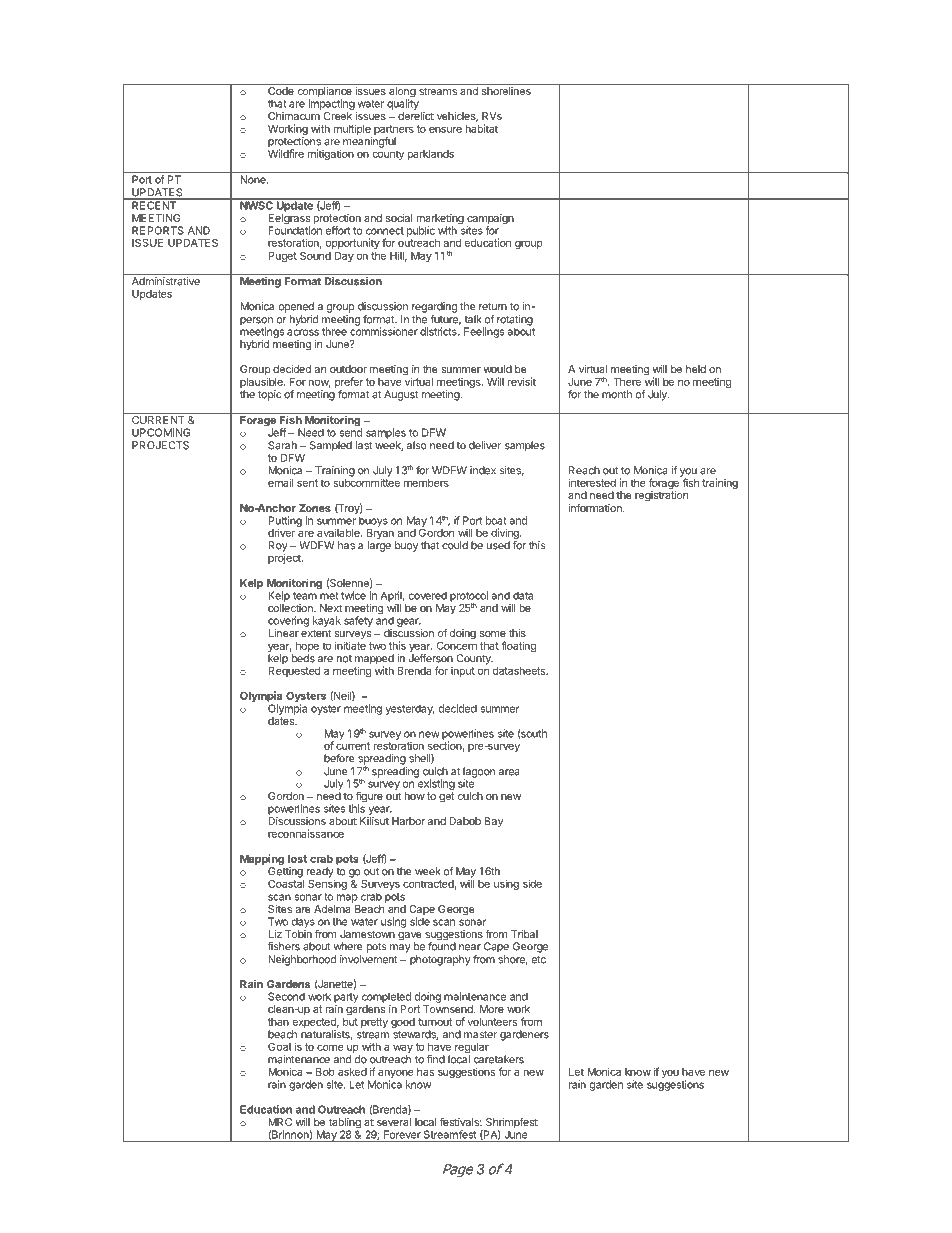 This image has height=1233, width=952. Describe the element at coordinates (401, 395) in the image. I see `August` at that location.
